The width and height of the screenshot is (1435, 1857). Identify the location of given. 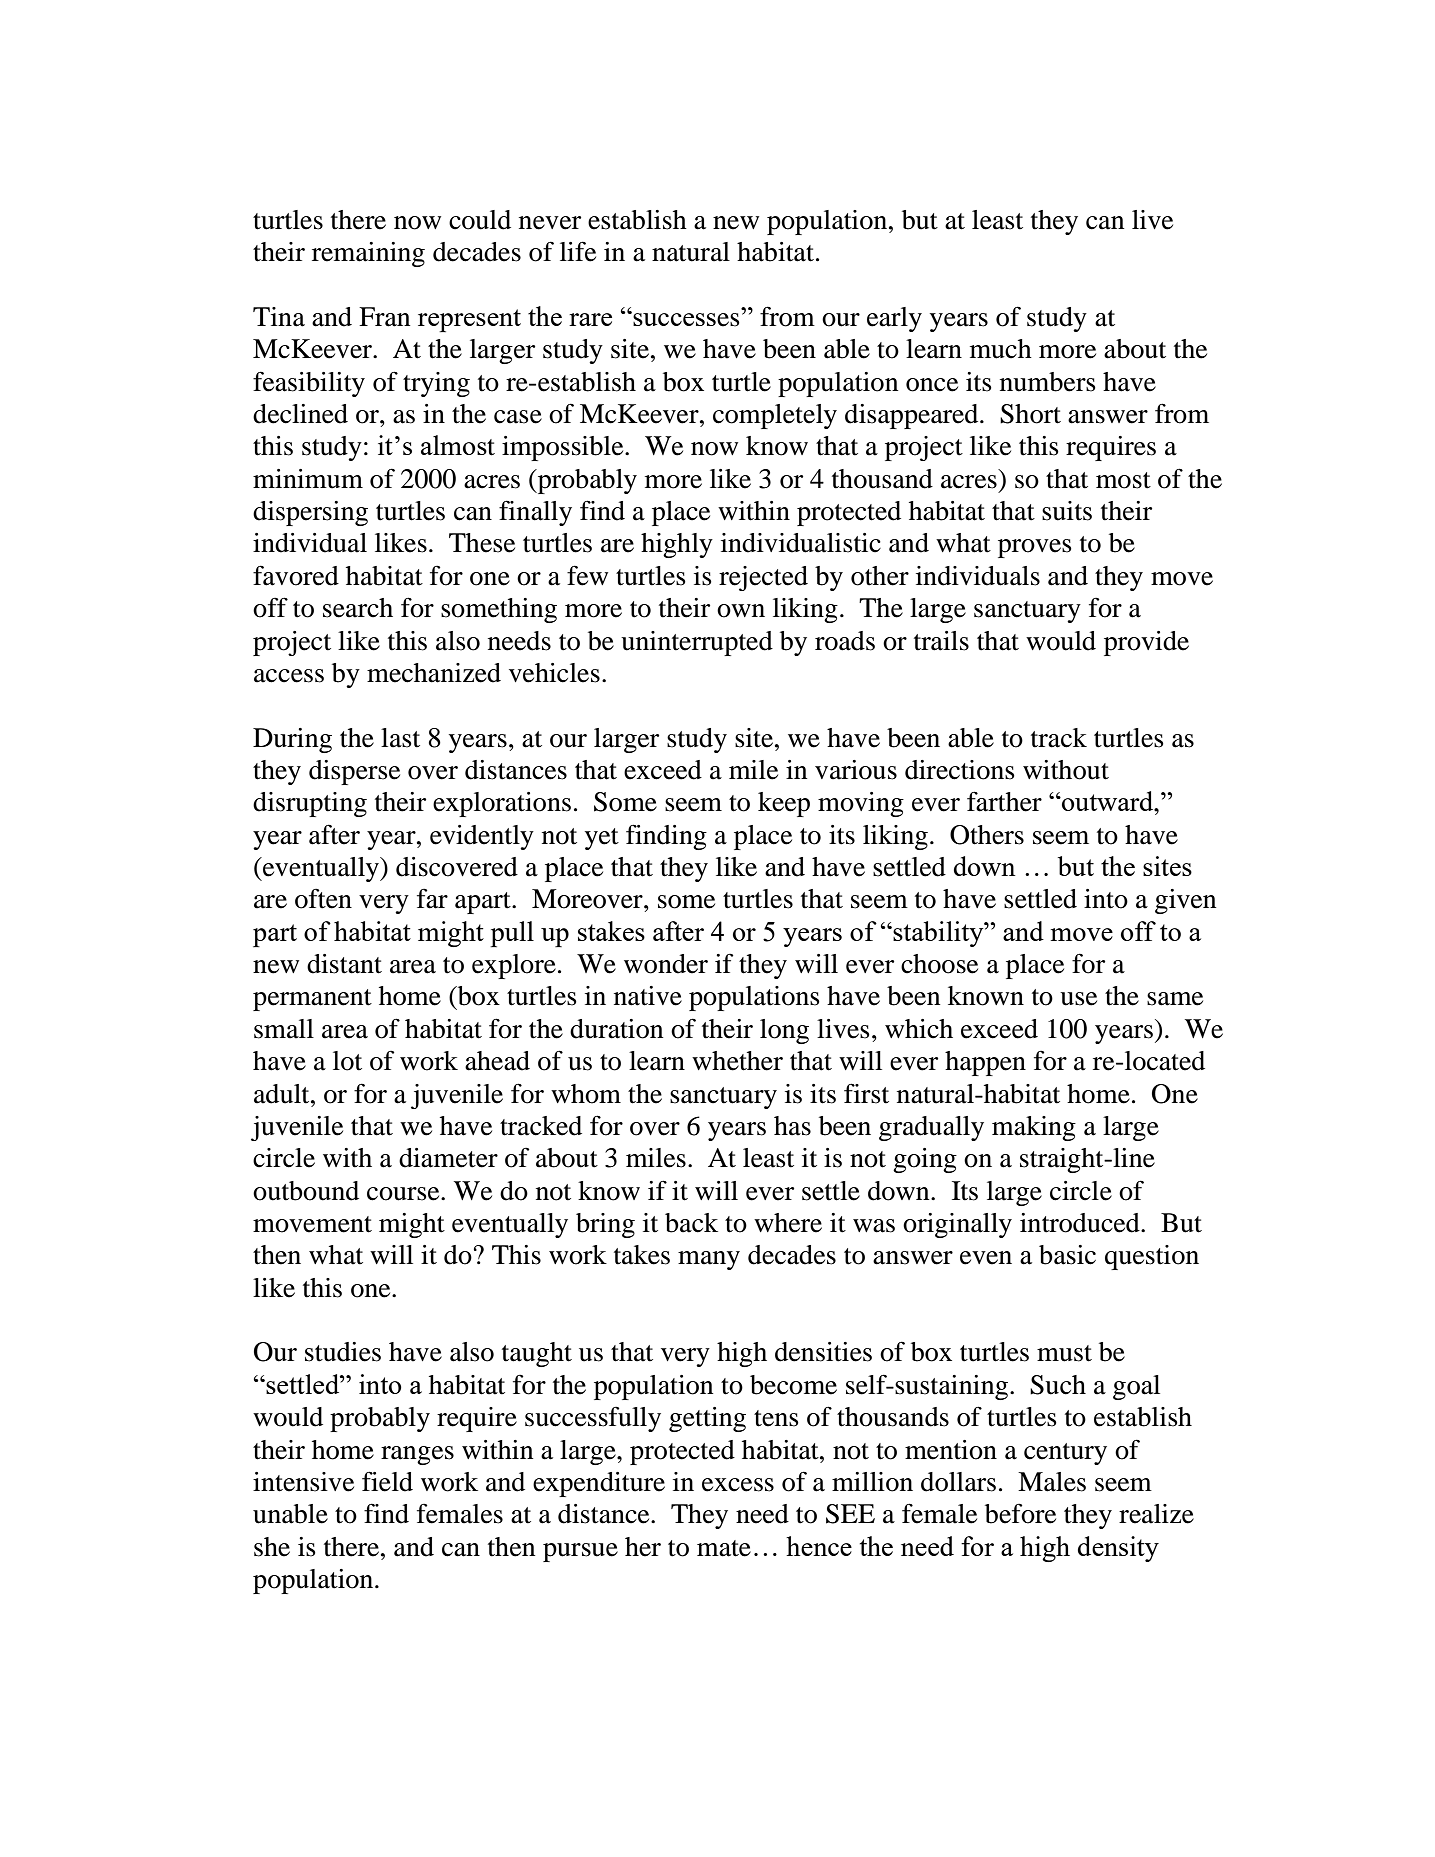
(1185, 901).
